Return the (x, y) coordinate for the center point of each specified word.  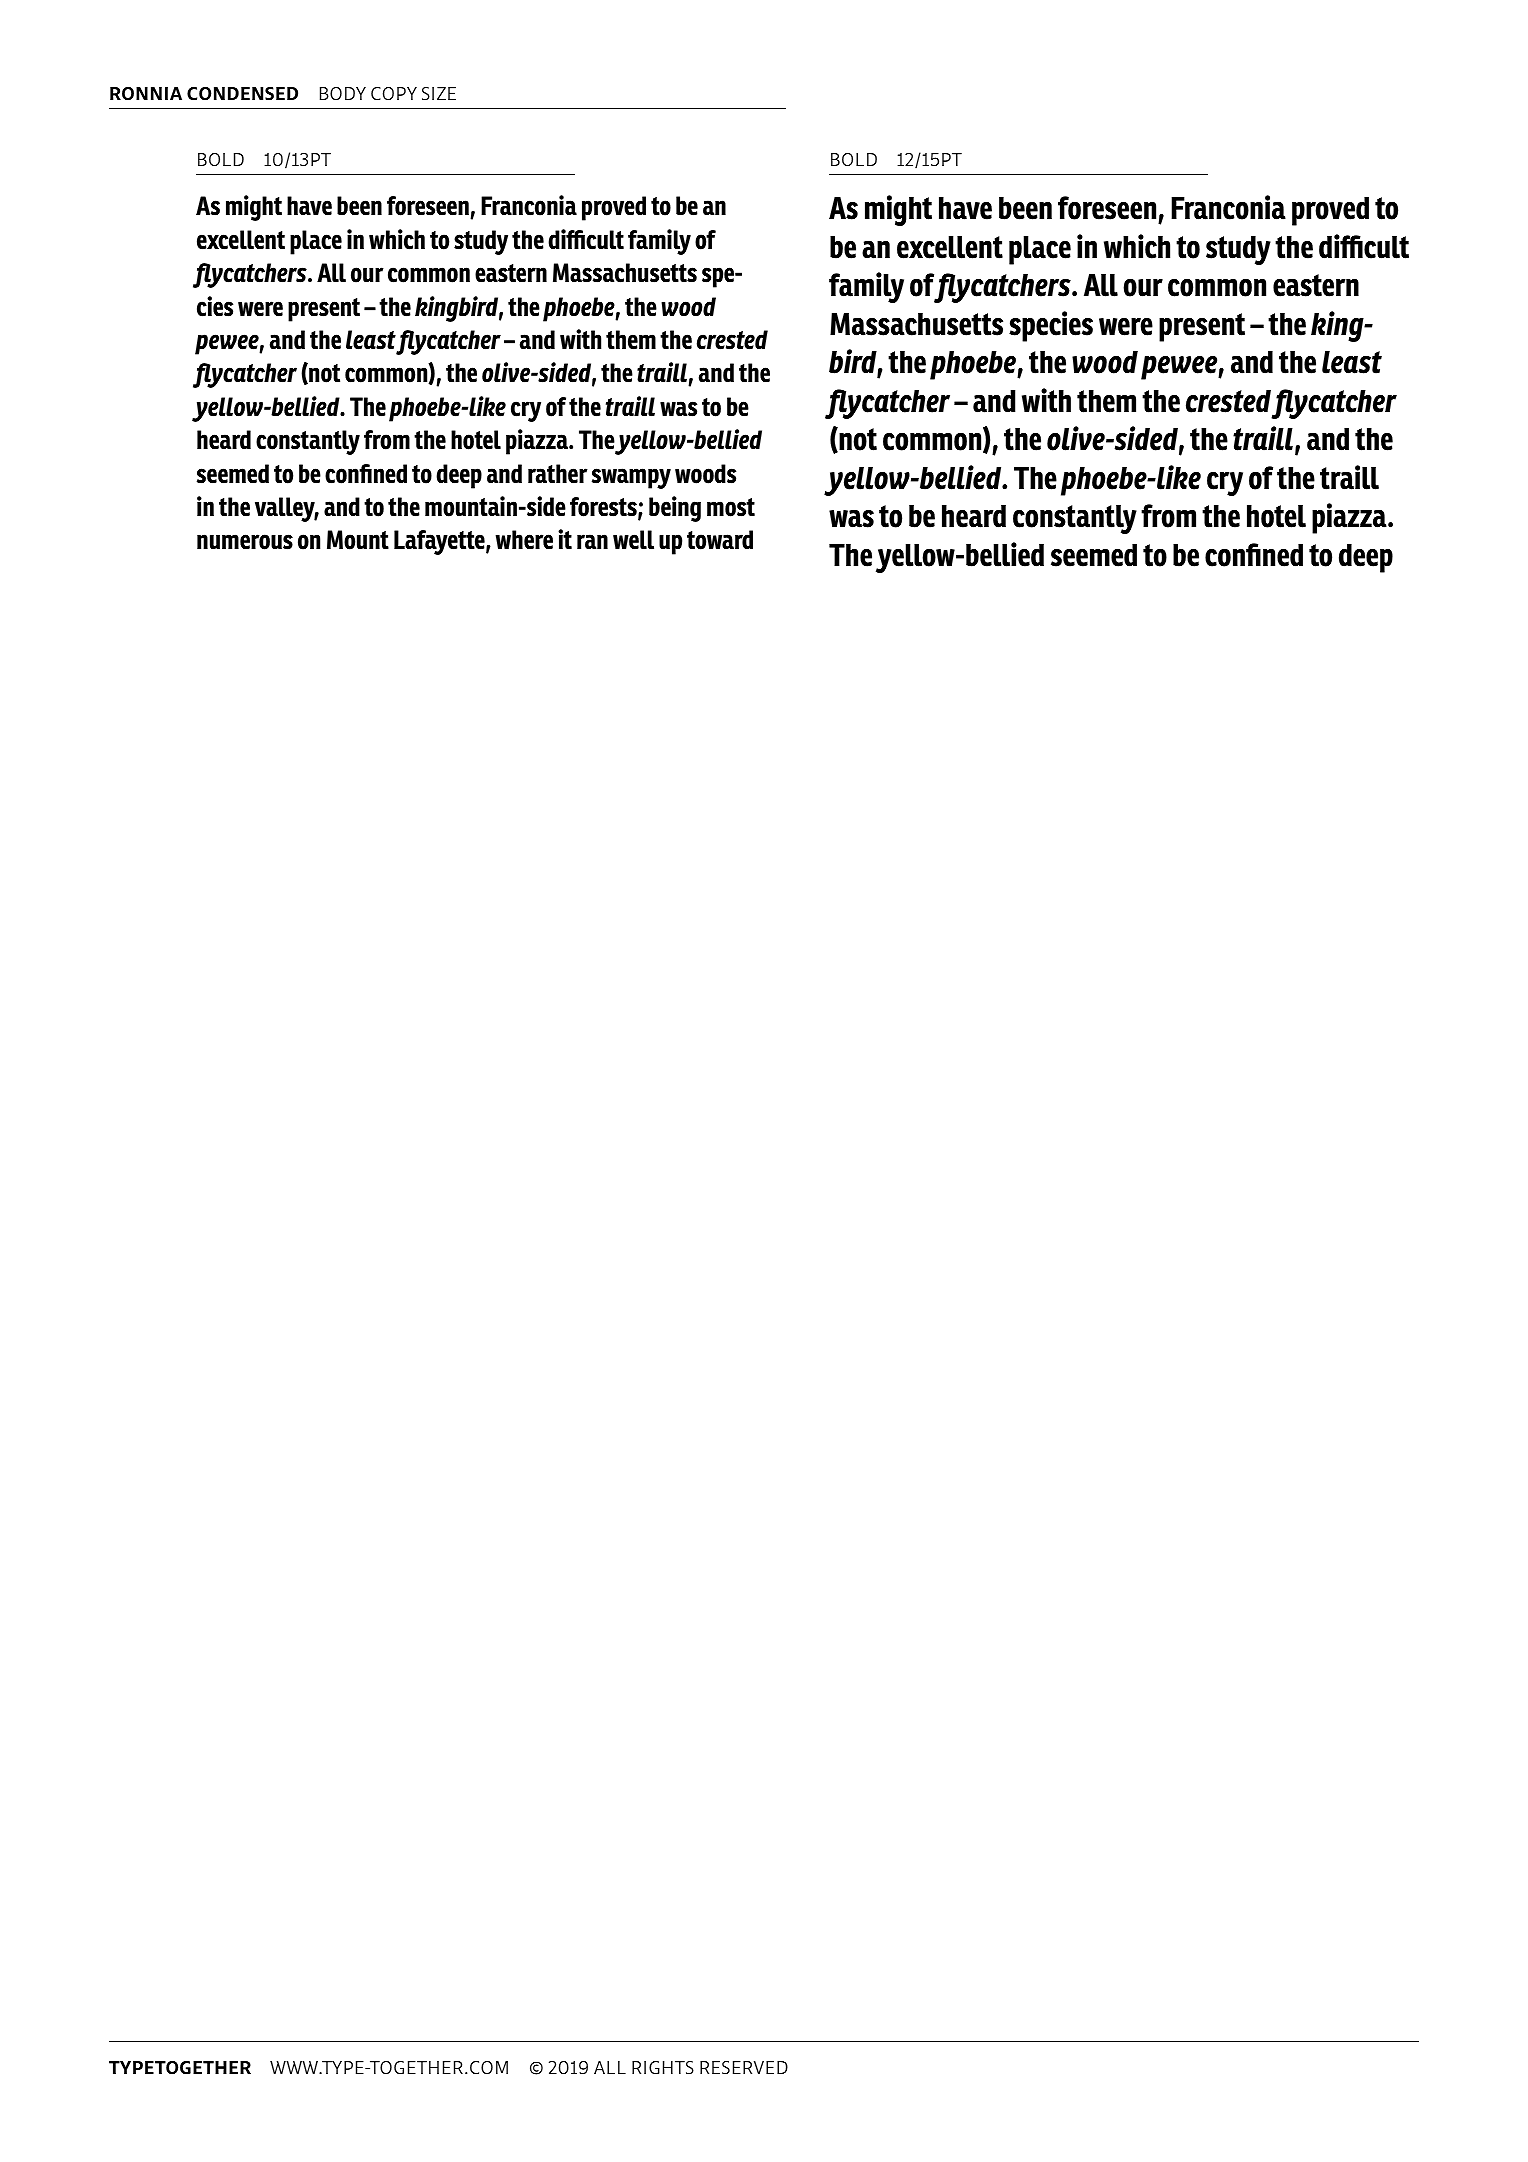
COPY (394, 93)
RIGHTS (663, 2067)
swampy (631, 478)
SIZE (439, 93)
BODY (343, 93)
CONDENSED (242, 93)
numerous (245, 542)
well (633, 540)
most (731, 507)
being (675, 509)
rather (558, 474)
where (524, 540)
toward (720, 540)
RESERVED (744, 2067)
